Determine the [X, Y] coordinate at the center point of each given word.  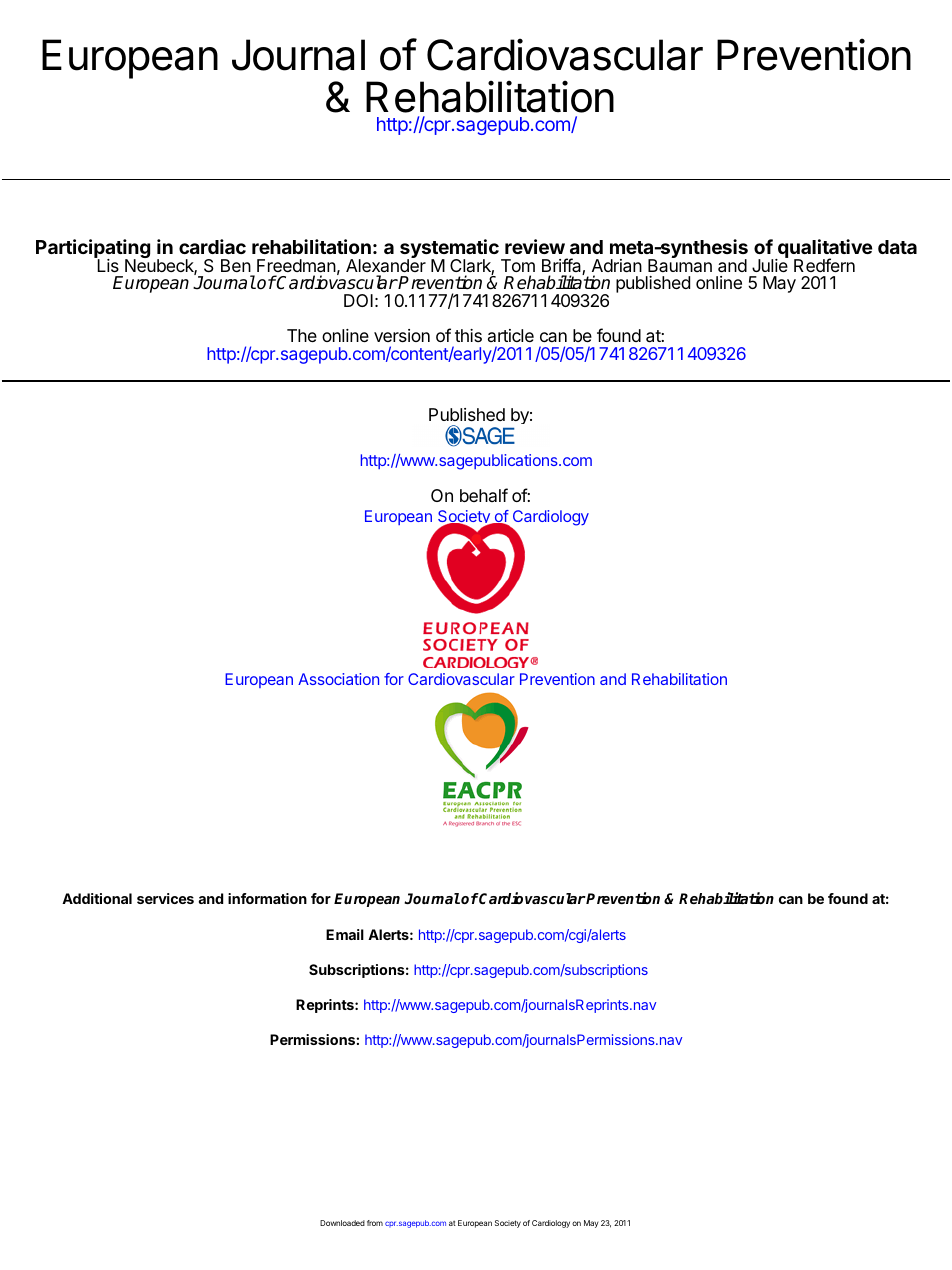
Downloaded [342, 1223]
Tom [518, 265]
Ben [236, 265]
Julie [770, 264]
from [375, 1223]
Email [345, 934]
